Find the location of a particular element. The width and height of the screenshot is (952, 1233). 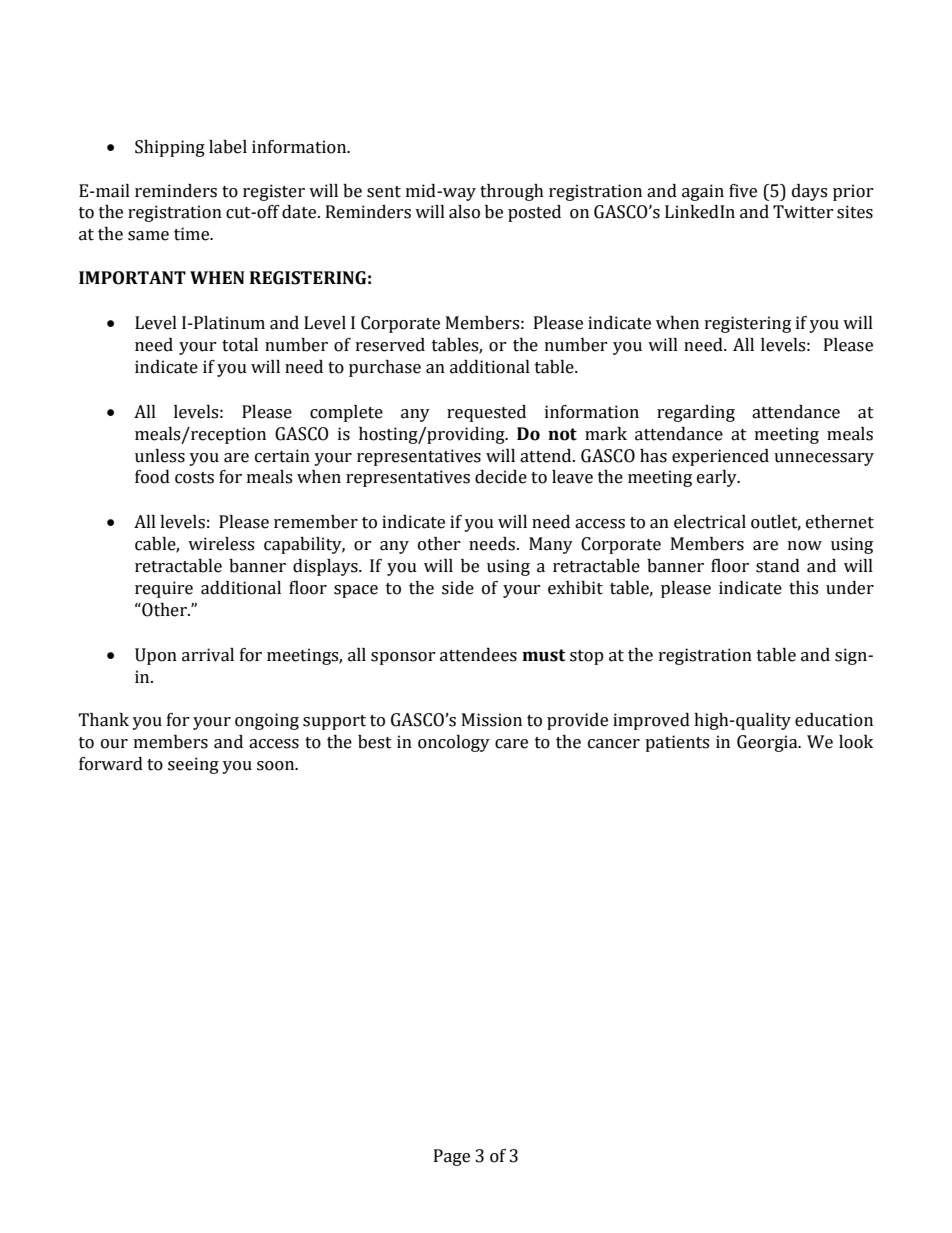

five is located at coordinates (743, 191).
